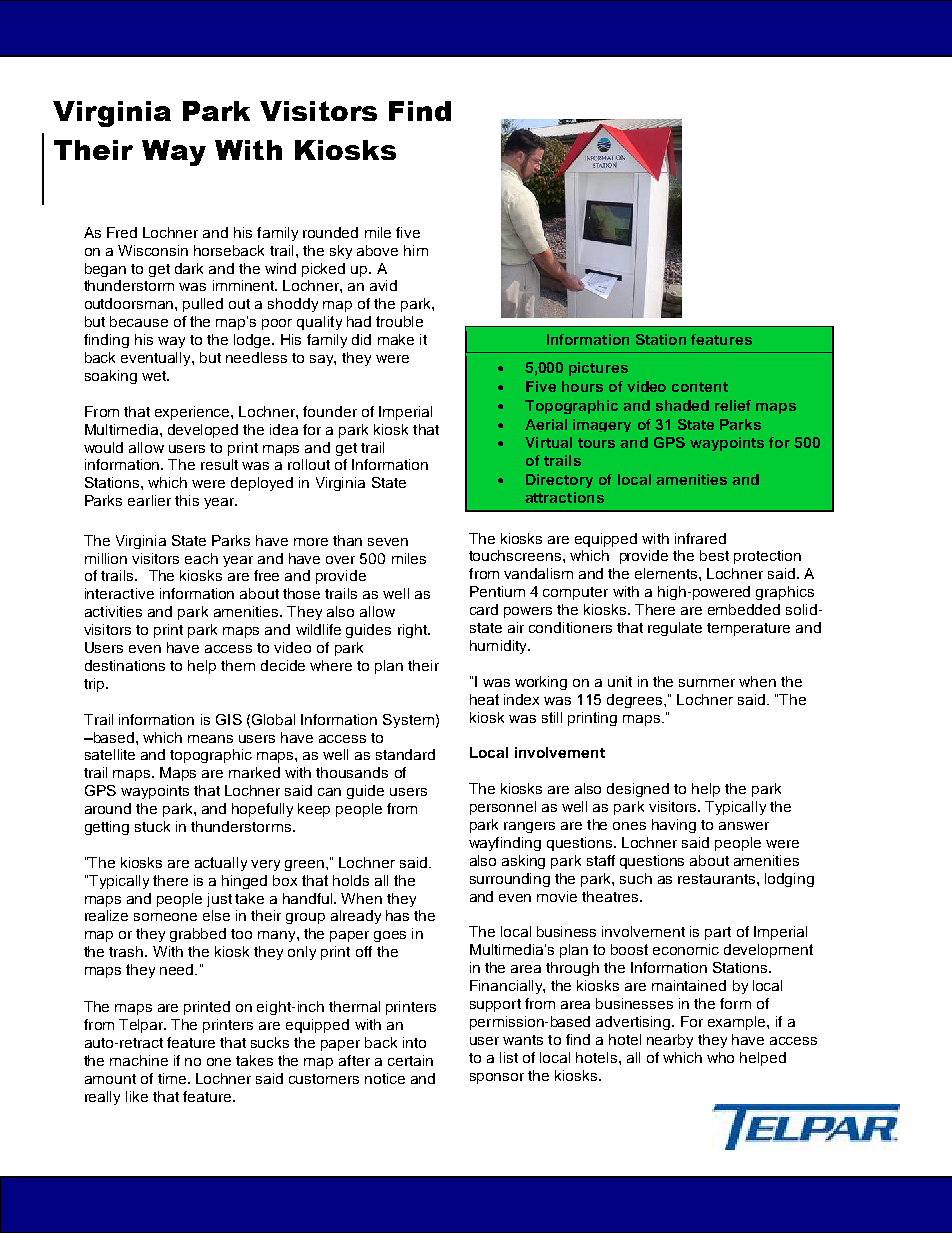 The width and height of the document is (952, 1233). Describe the element at coordinates (638, 790) in the document. I see `designed` at that location.
